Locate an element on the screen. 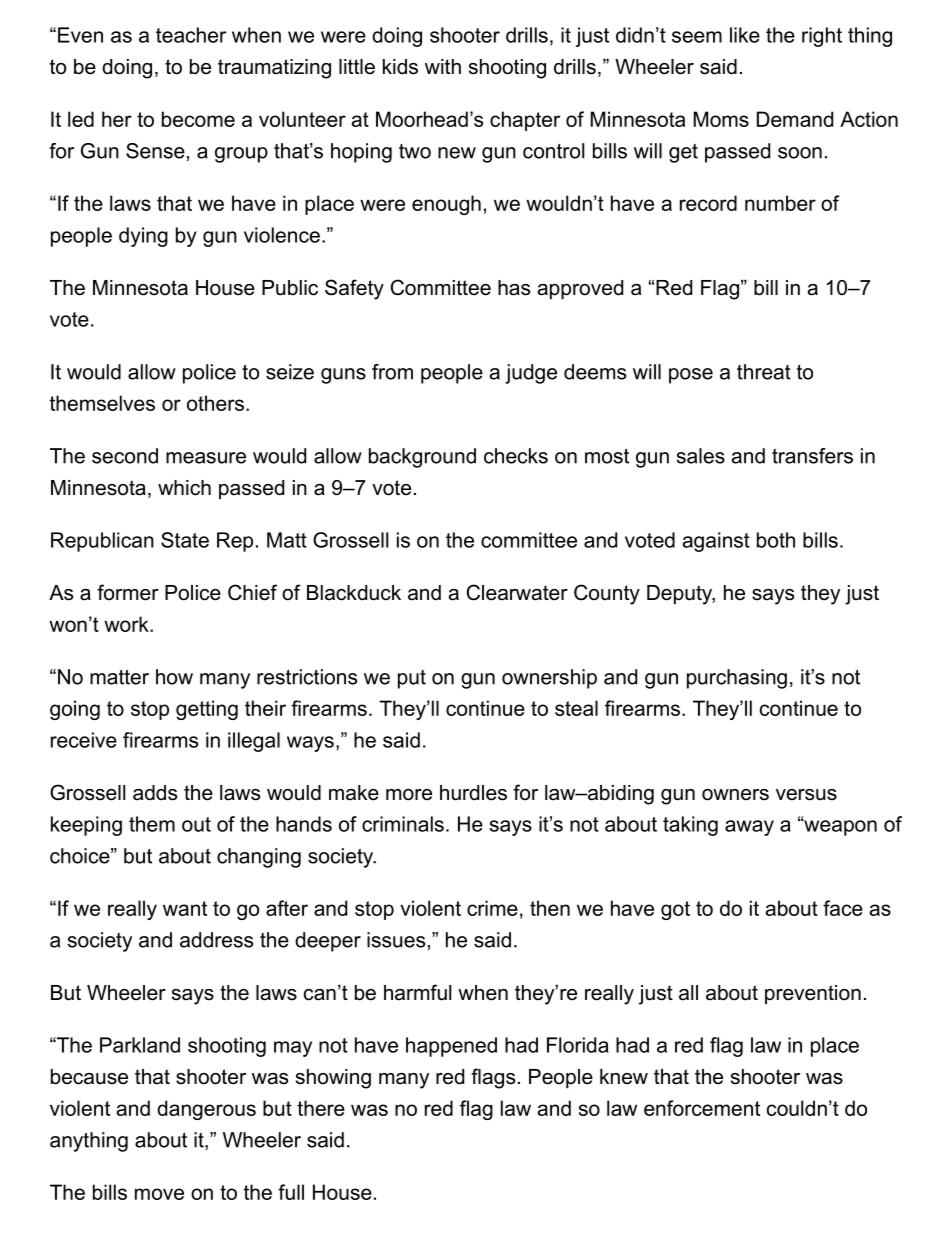 The image size is (952, 1233). with is located at coordinates (443, 66).
